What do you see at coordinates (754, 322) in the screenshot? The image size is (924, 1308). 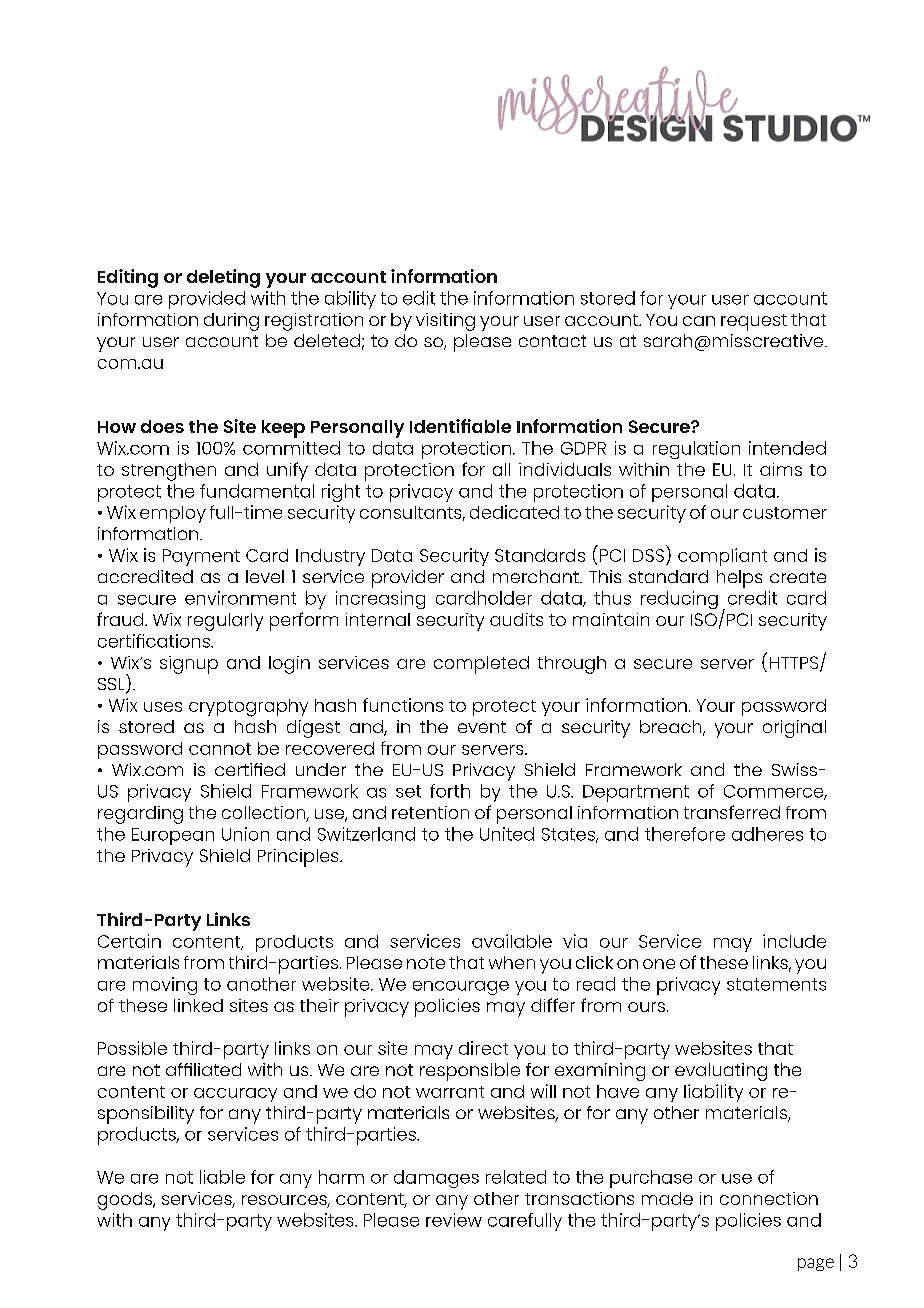 I see `request` at bounding box center [754, 322].
